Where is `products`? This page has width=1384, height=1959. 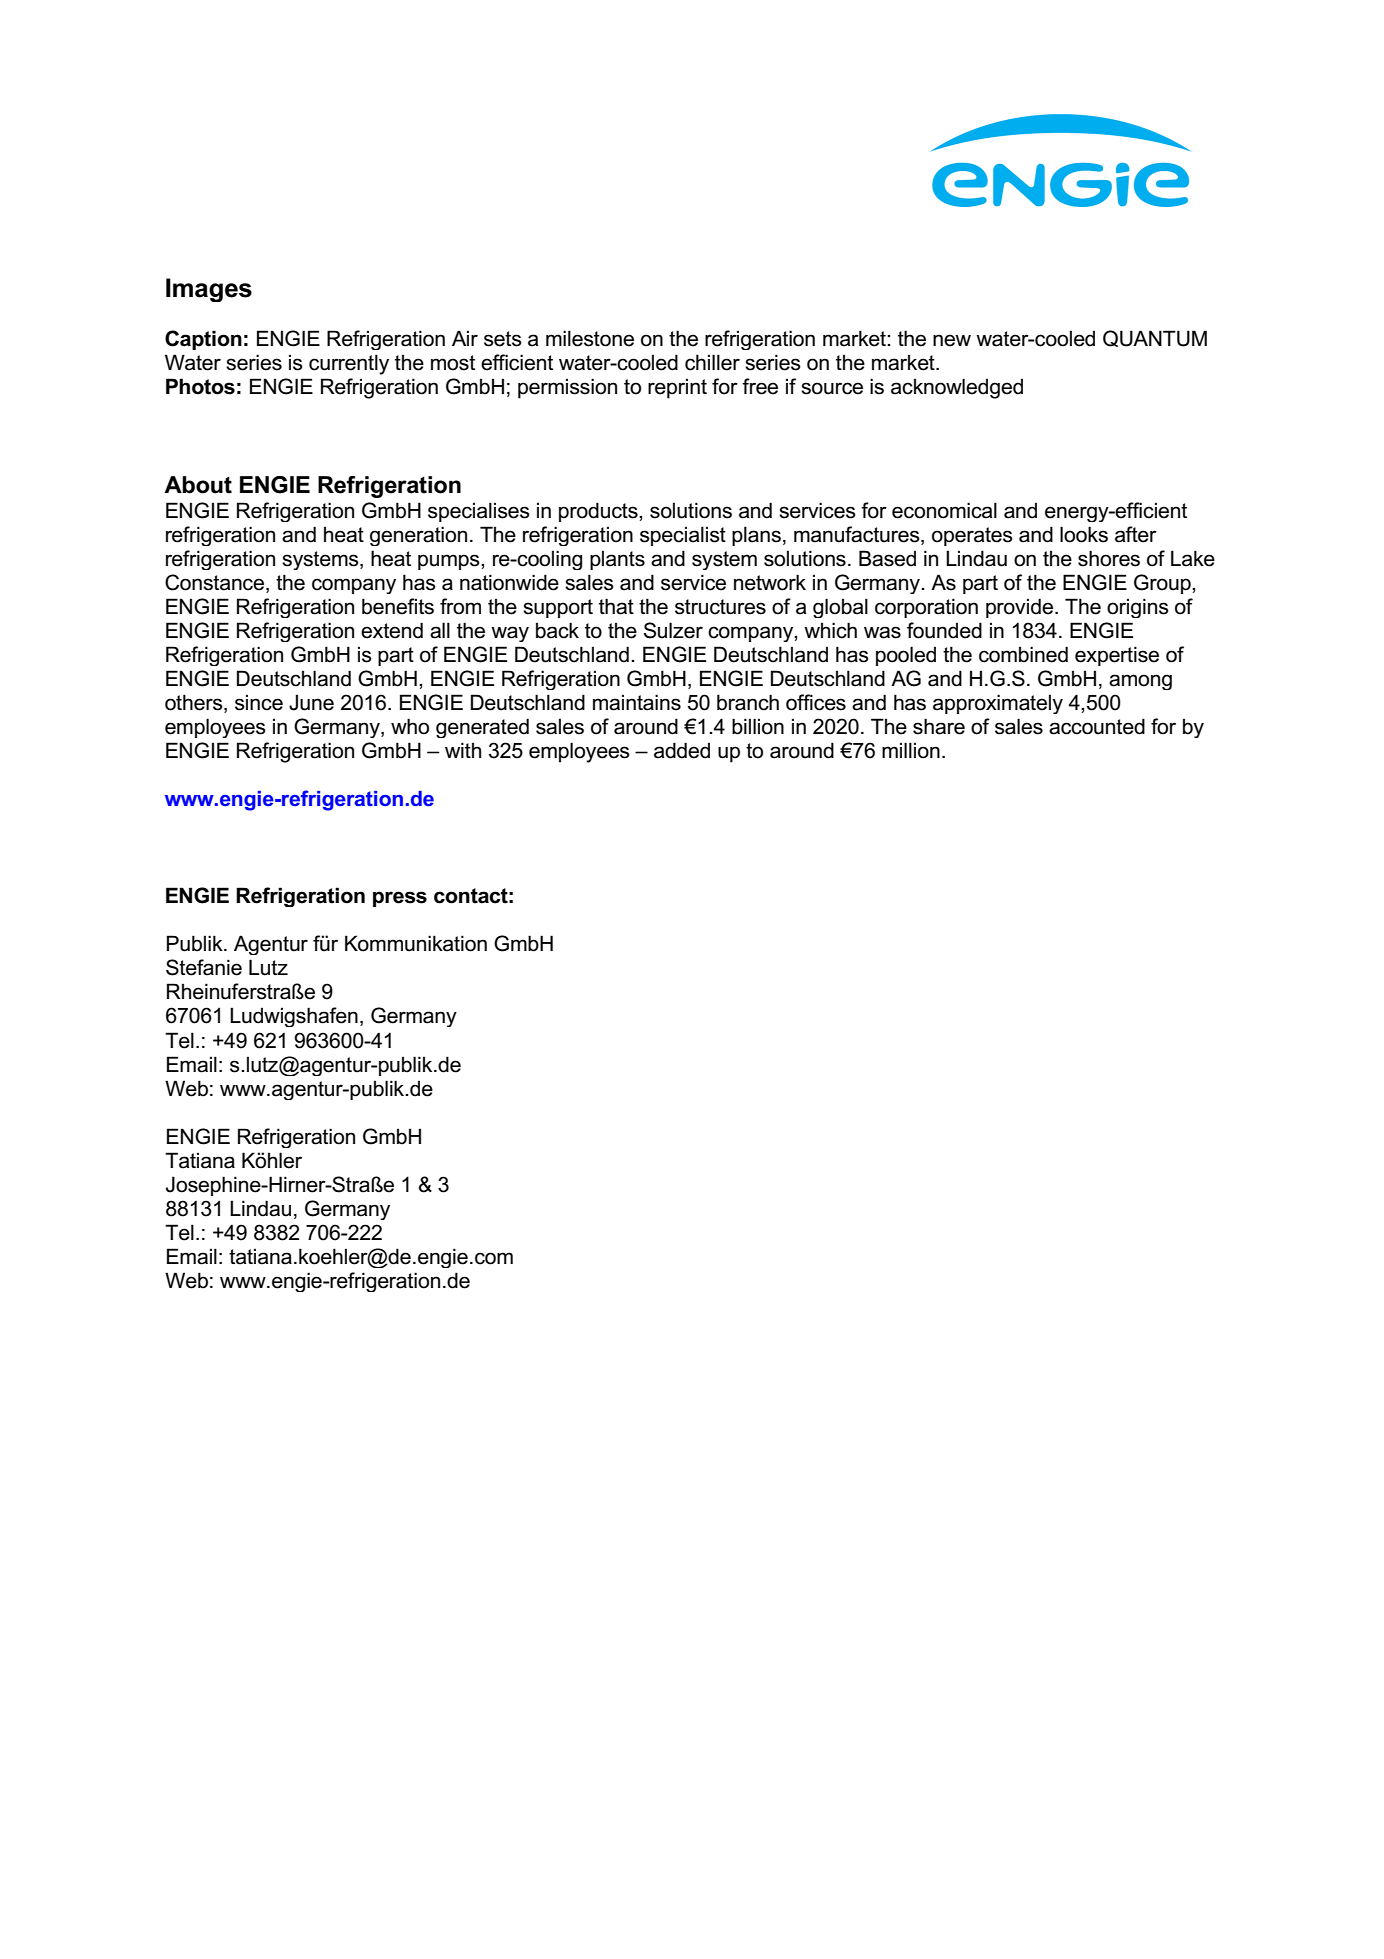
products is located at coordinates (599, 512).
